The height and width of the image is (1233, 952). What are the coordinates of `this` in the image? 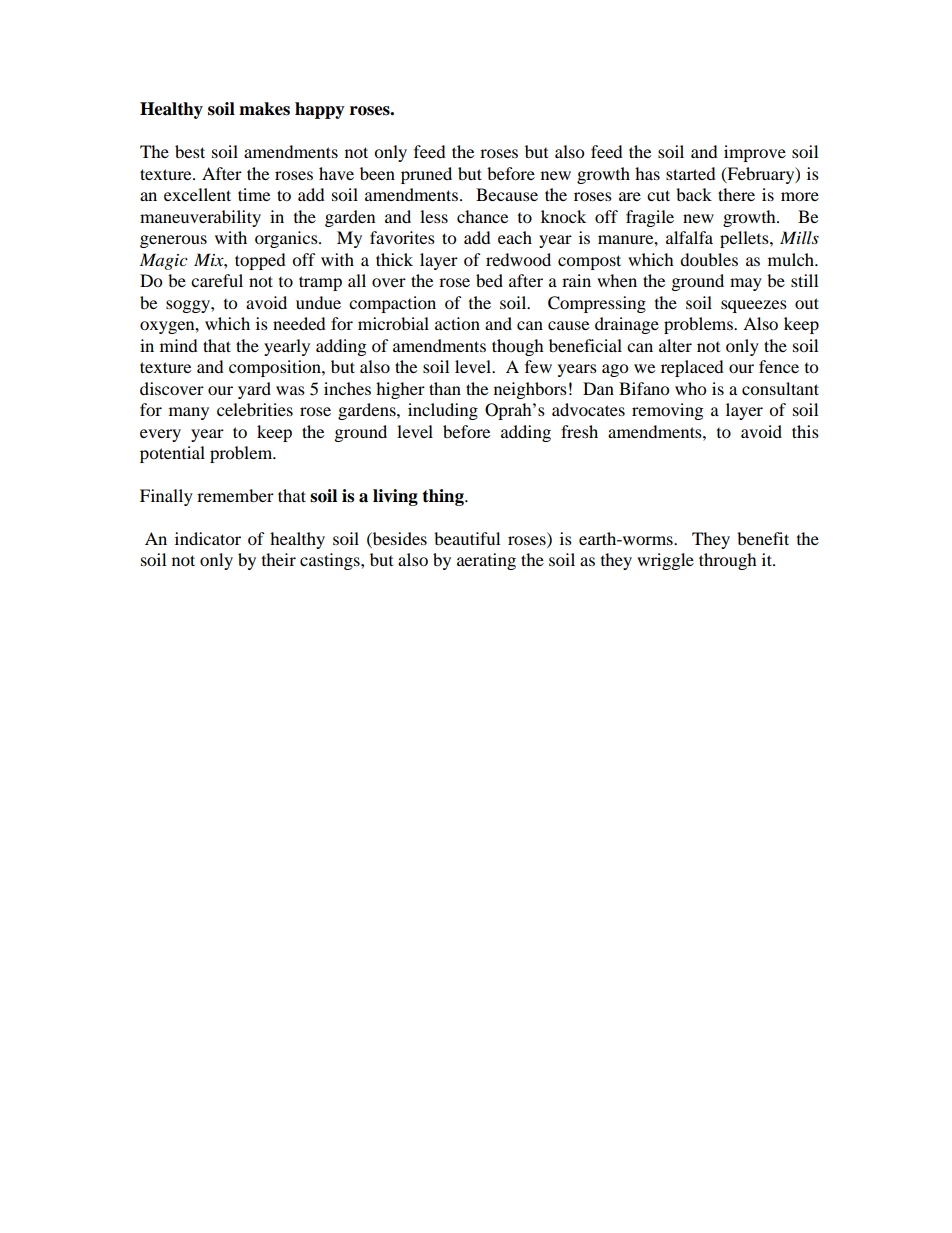 It's located at (805, 431).
